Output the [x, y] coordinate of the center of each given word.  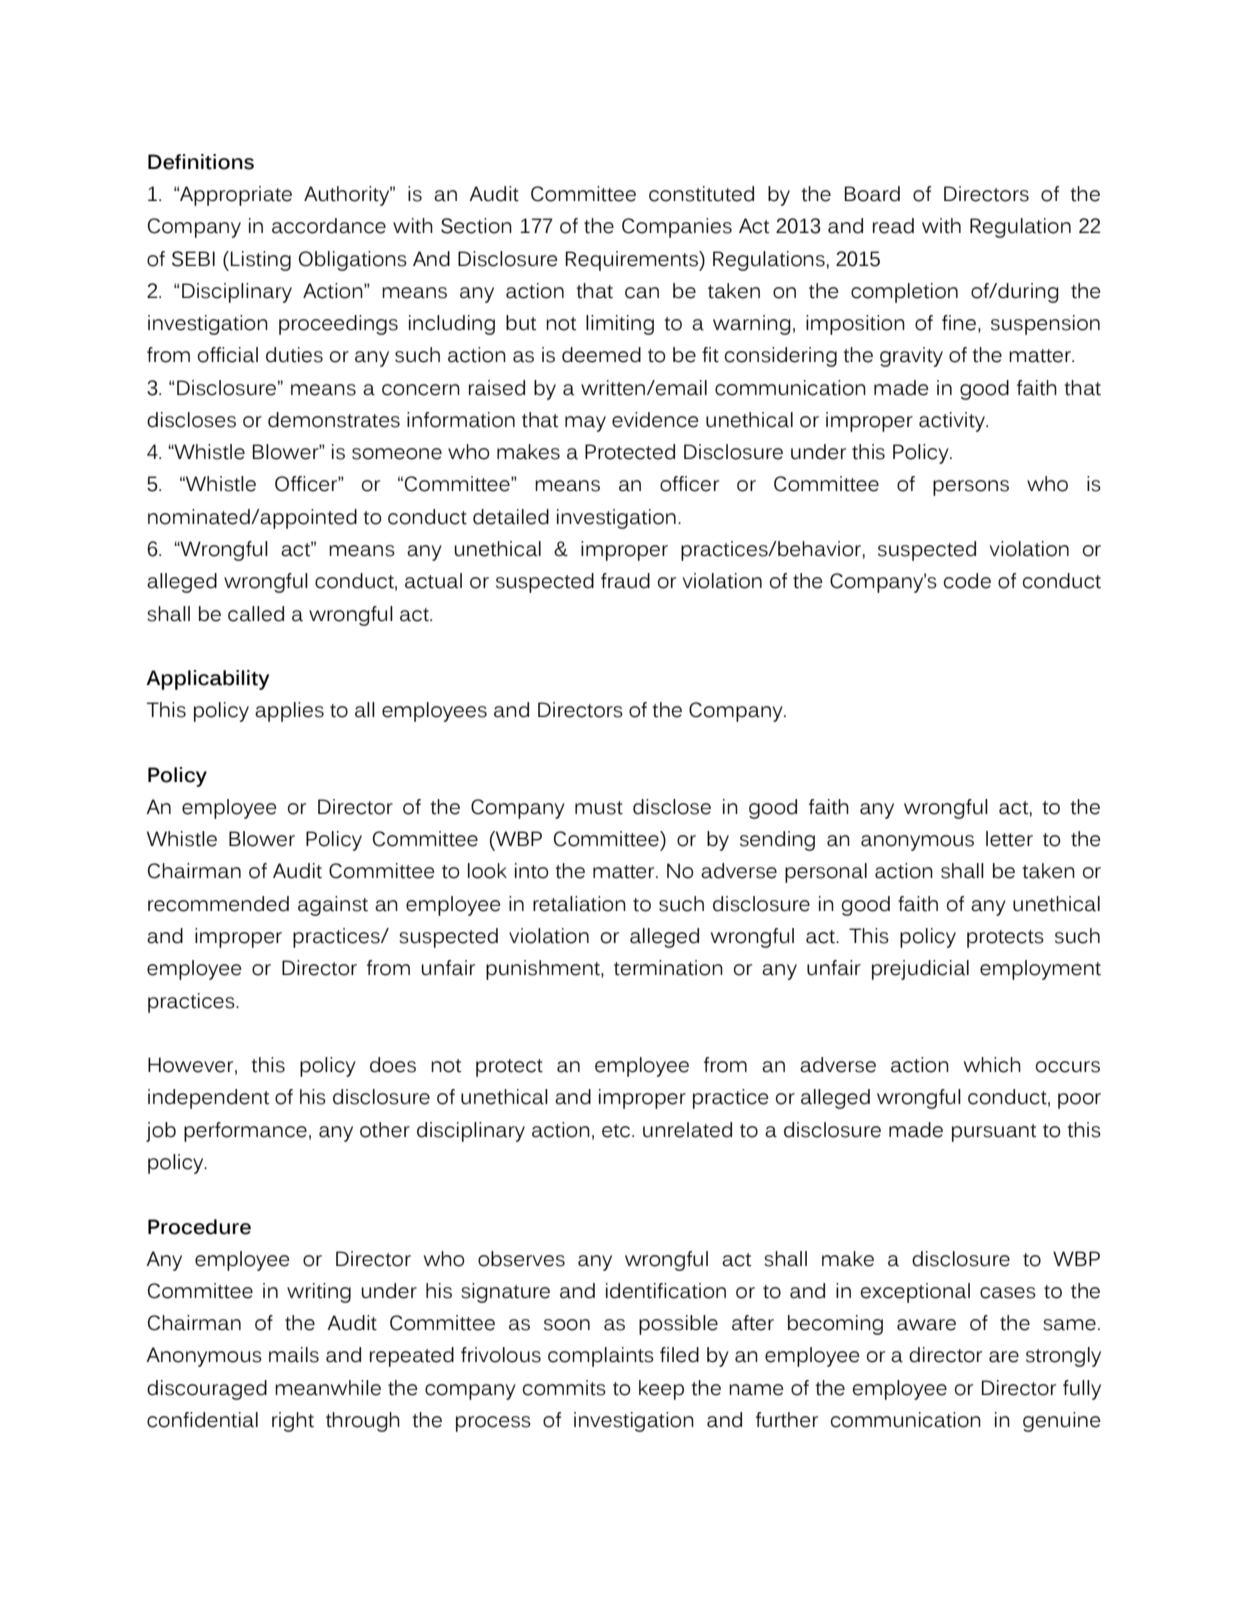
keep [661, 1390]
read [893, 226]
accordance [329, 226]
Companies [677, 228]
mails [294, 1355]
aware [926, 1325]
